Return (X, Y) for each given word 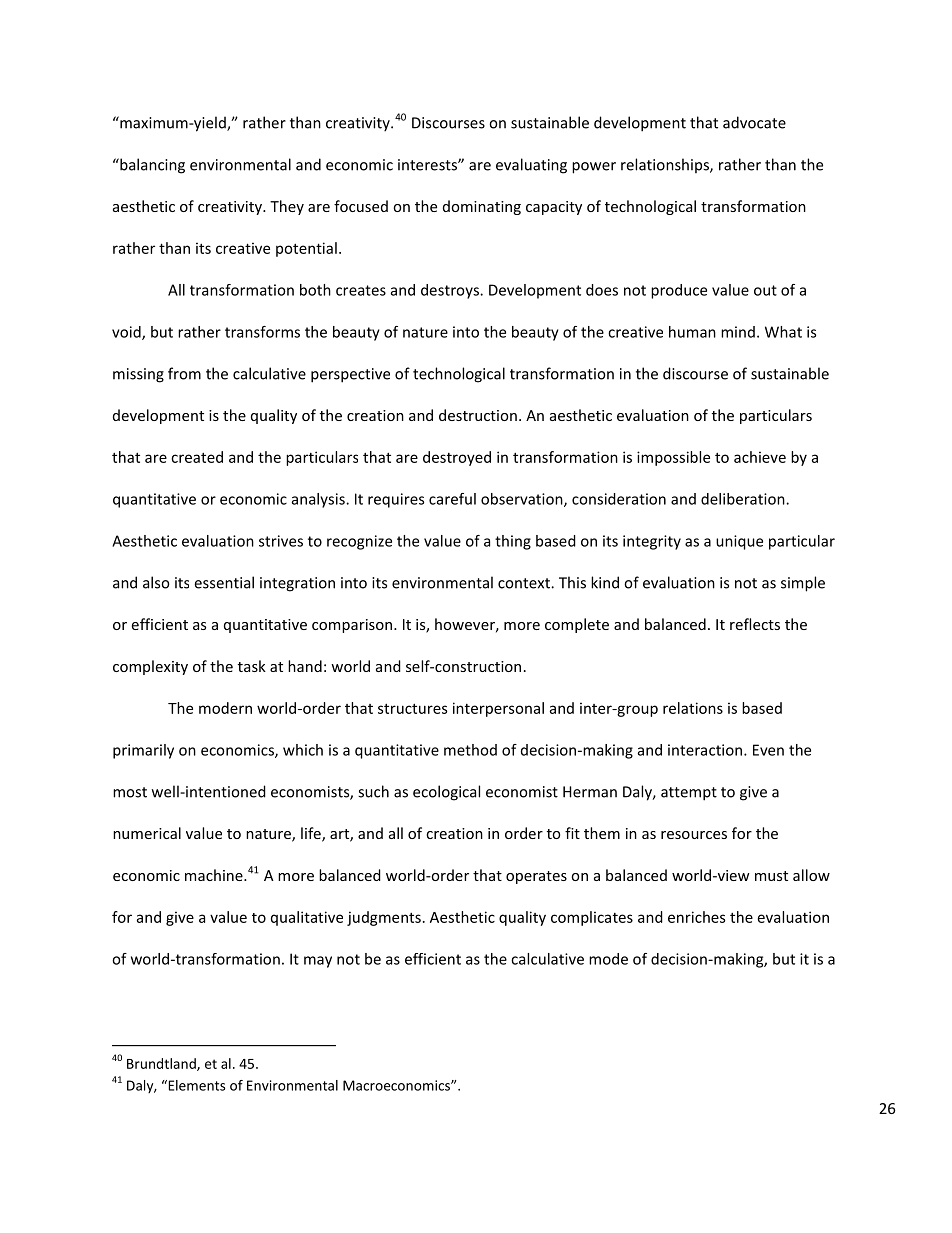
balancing (151, 166)
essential (224, 582)
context (525, 583)
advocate (754, 122)
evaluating (531, 166)
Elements (195, 1085)
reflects (755, 624)
